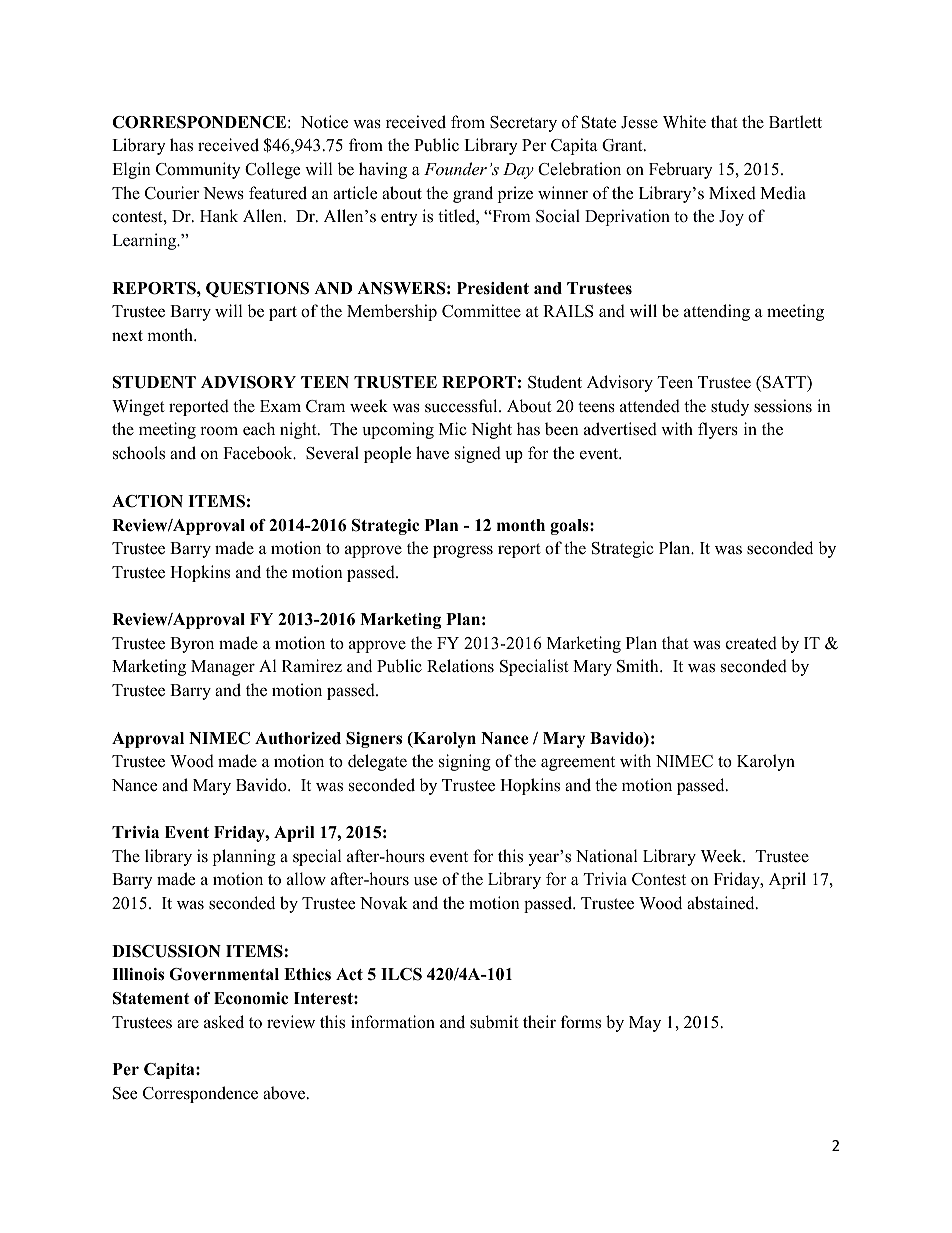  I want to click on grand, so click(473, 194).
